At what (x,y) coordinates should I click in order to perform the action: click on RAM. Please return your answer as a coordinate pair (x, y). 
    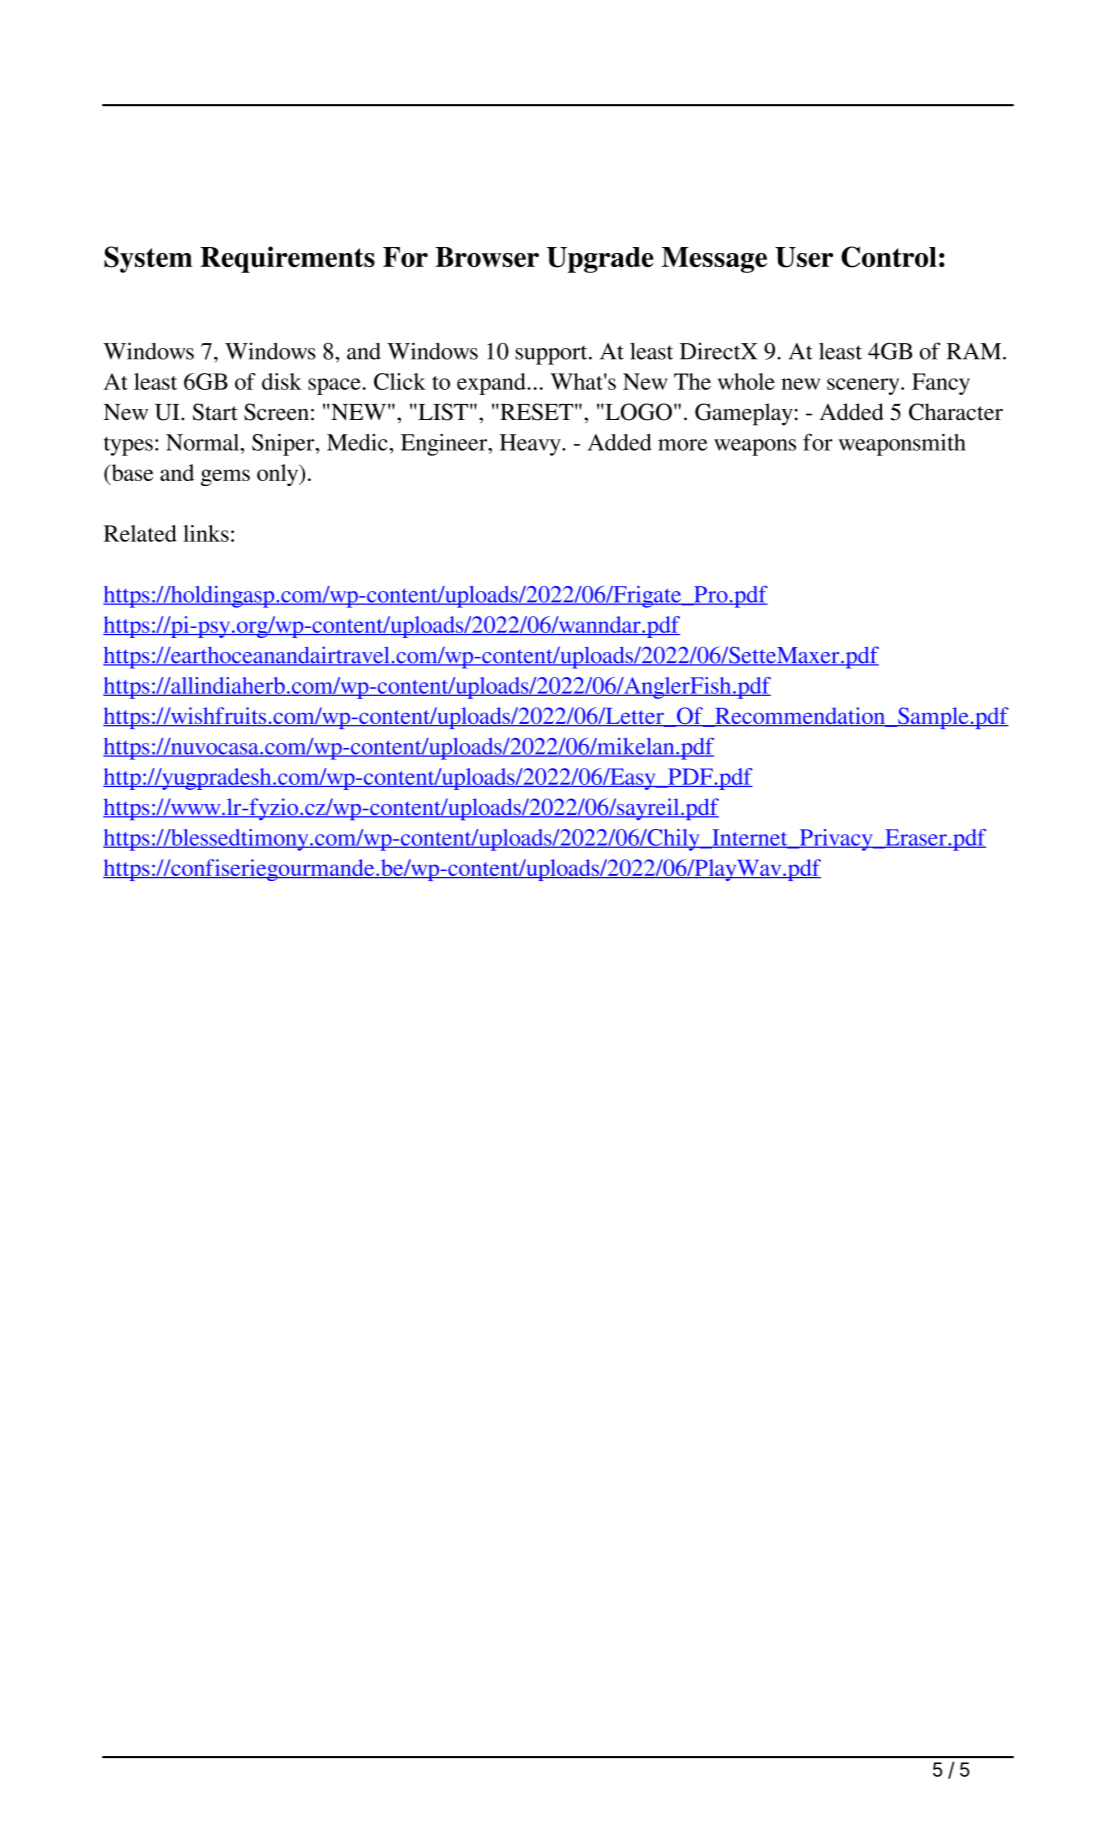
    Looking at the image, I should click on (975, 351).
